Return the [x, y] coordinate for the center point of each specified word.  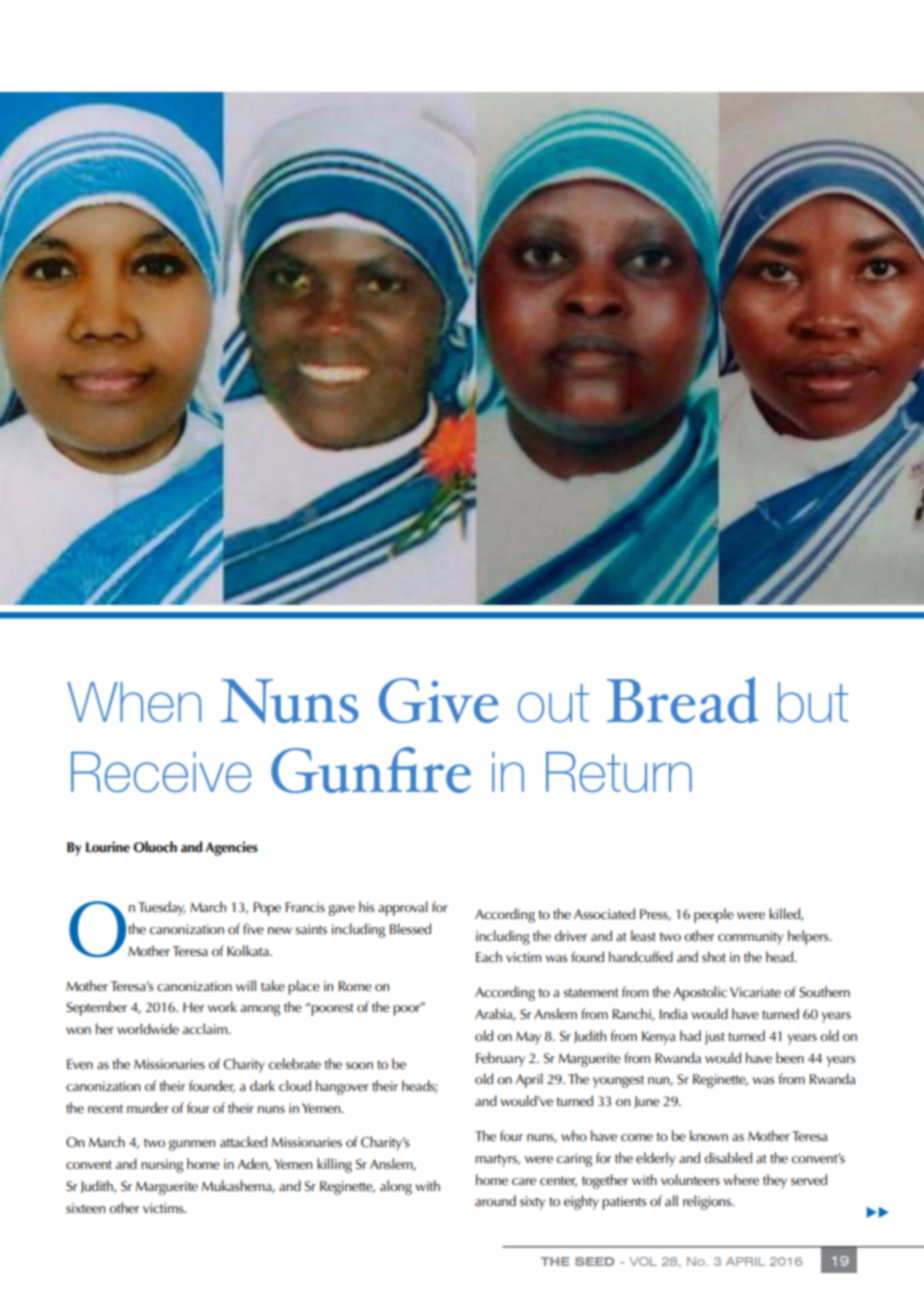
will [246, 985]
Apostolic [700, 993]
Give [438, 700]
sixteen [85, 1208]
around [495, 1200]
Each [489, 956]
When [134, 702]
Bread [683, 700]
